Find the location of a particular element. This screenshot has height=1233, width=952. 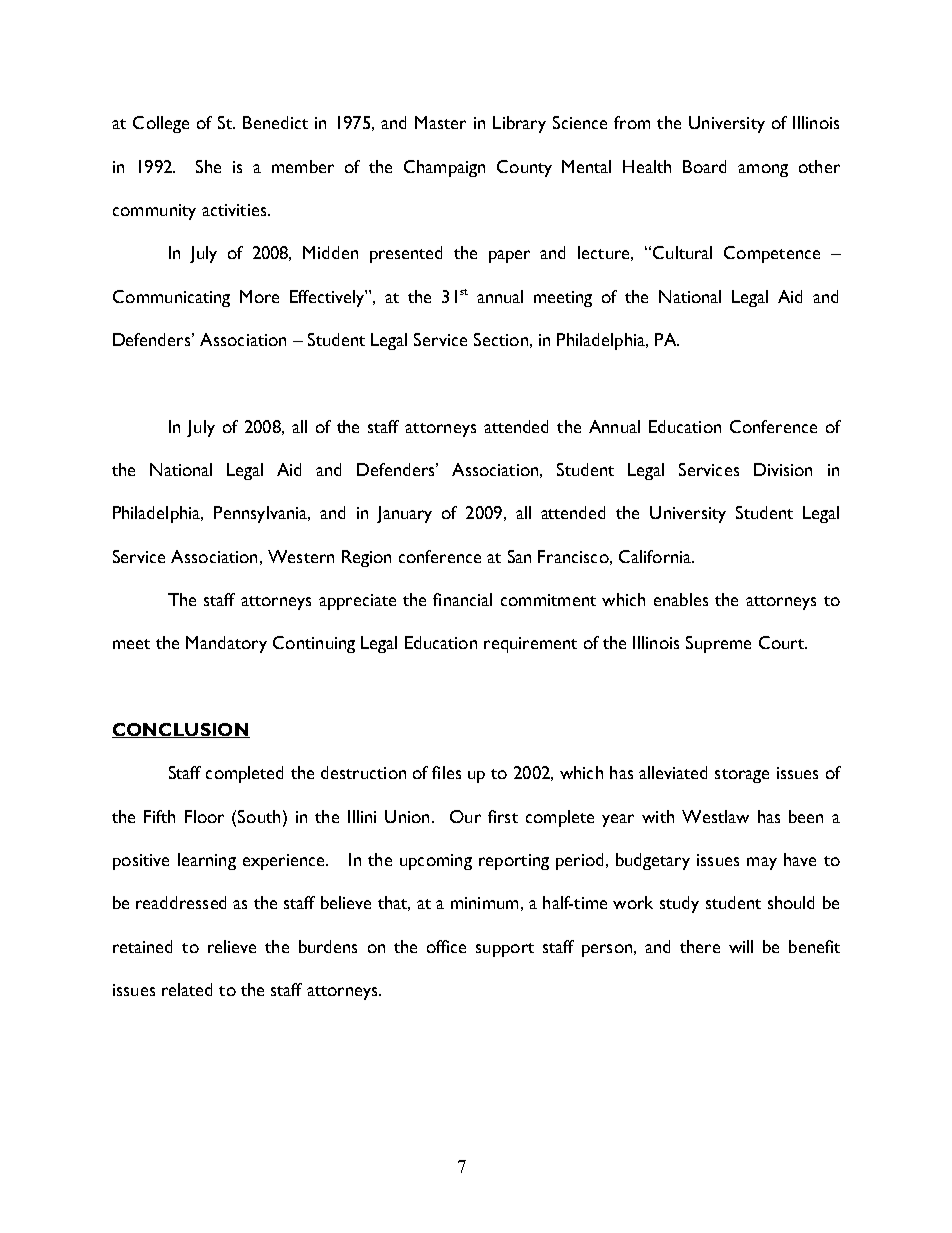

She is located at coordinates (208, 166).
